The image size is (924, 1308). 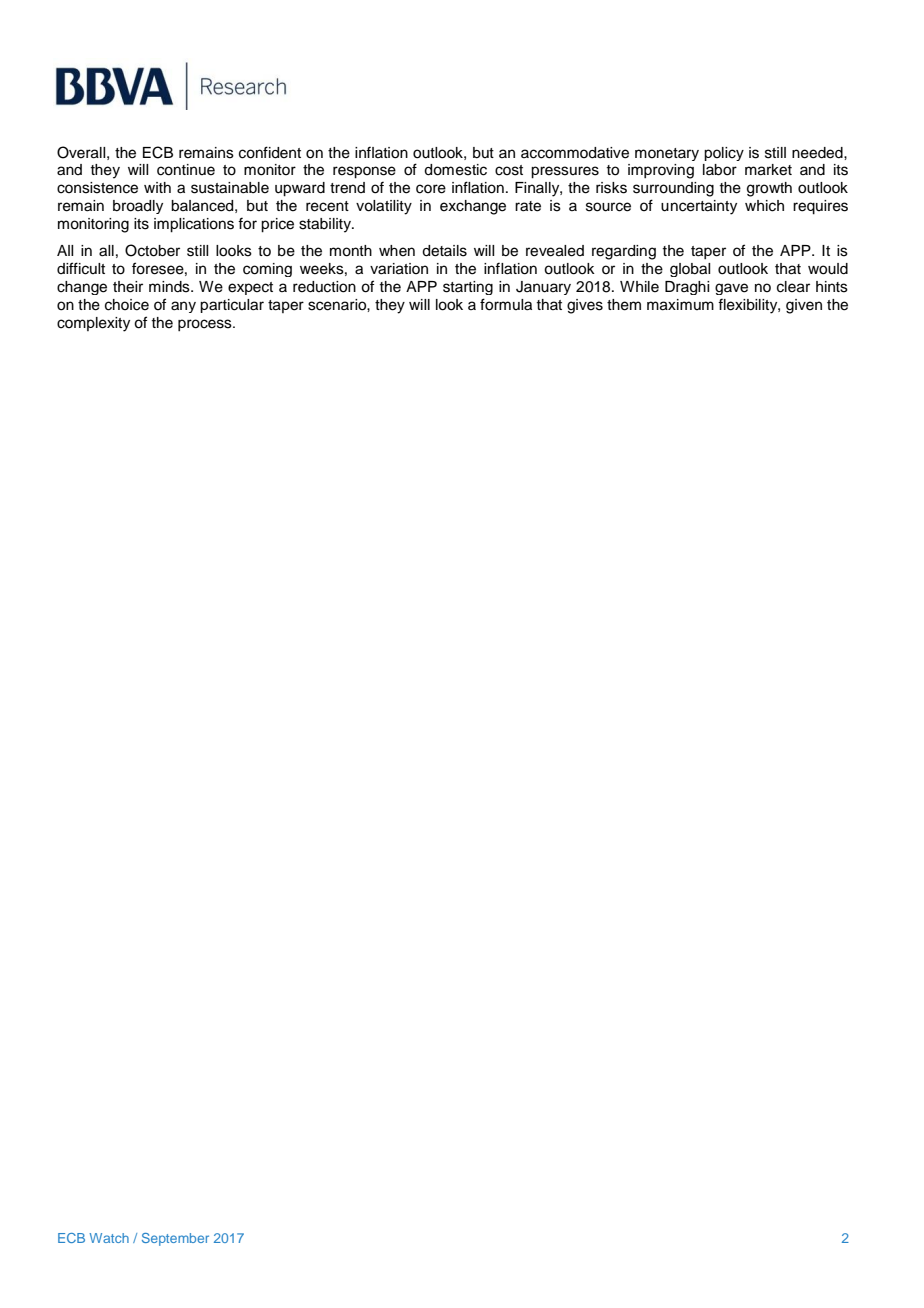 What do you see at coordinates (175, 1239) in the document?
I see `September` at bounding box center [175, 1239].
